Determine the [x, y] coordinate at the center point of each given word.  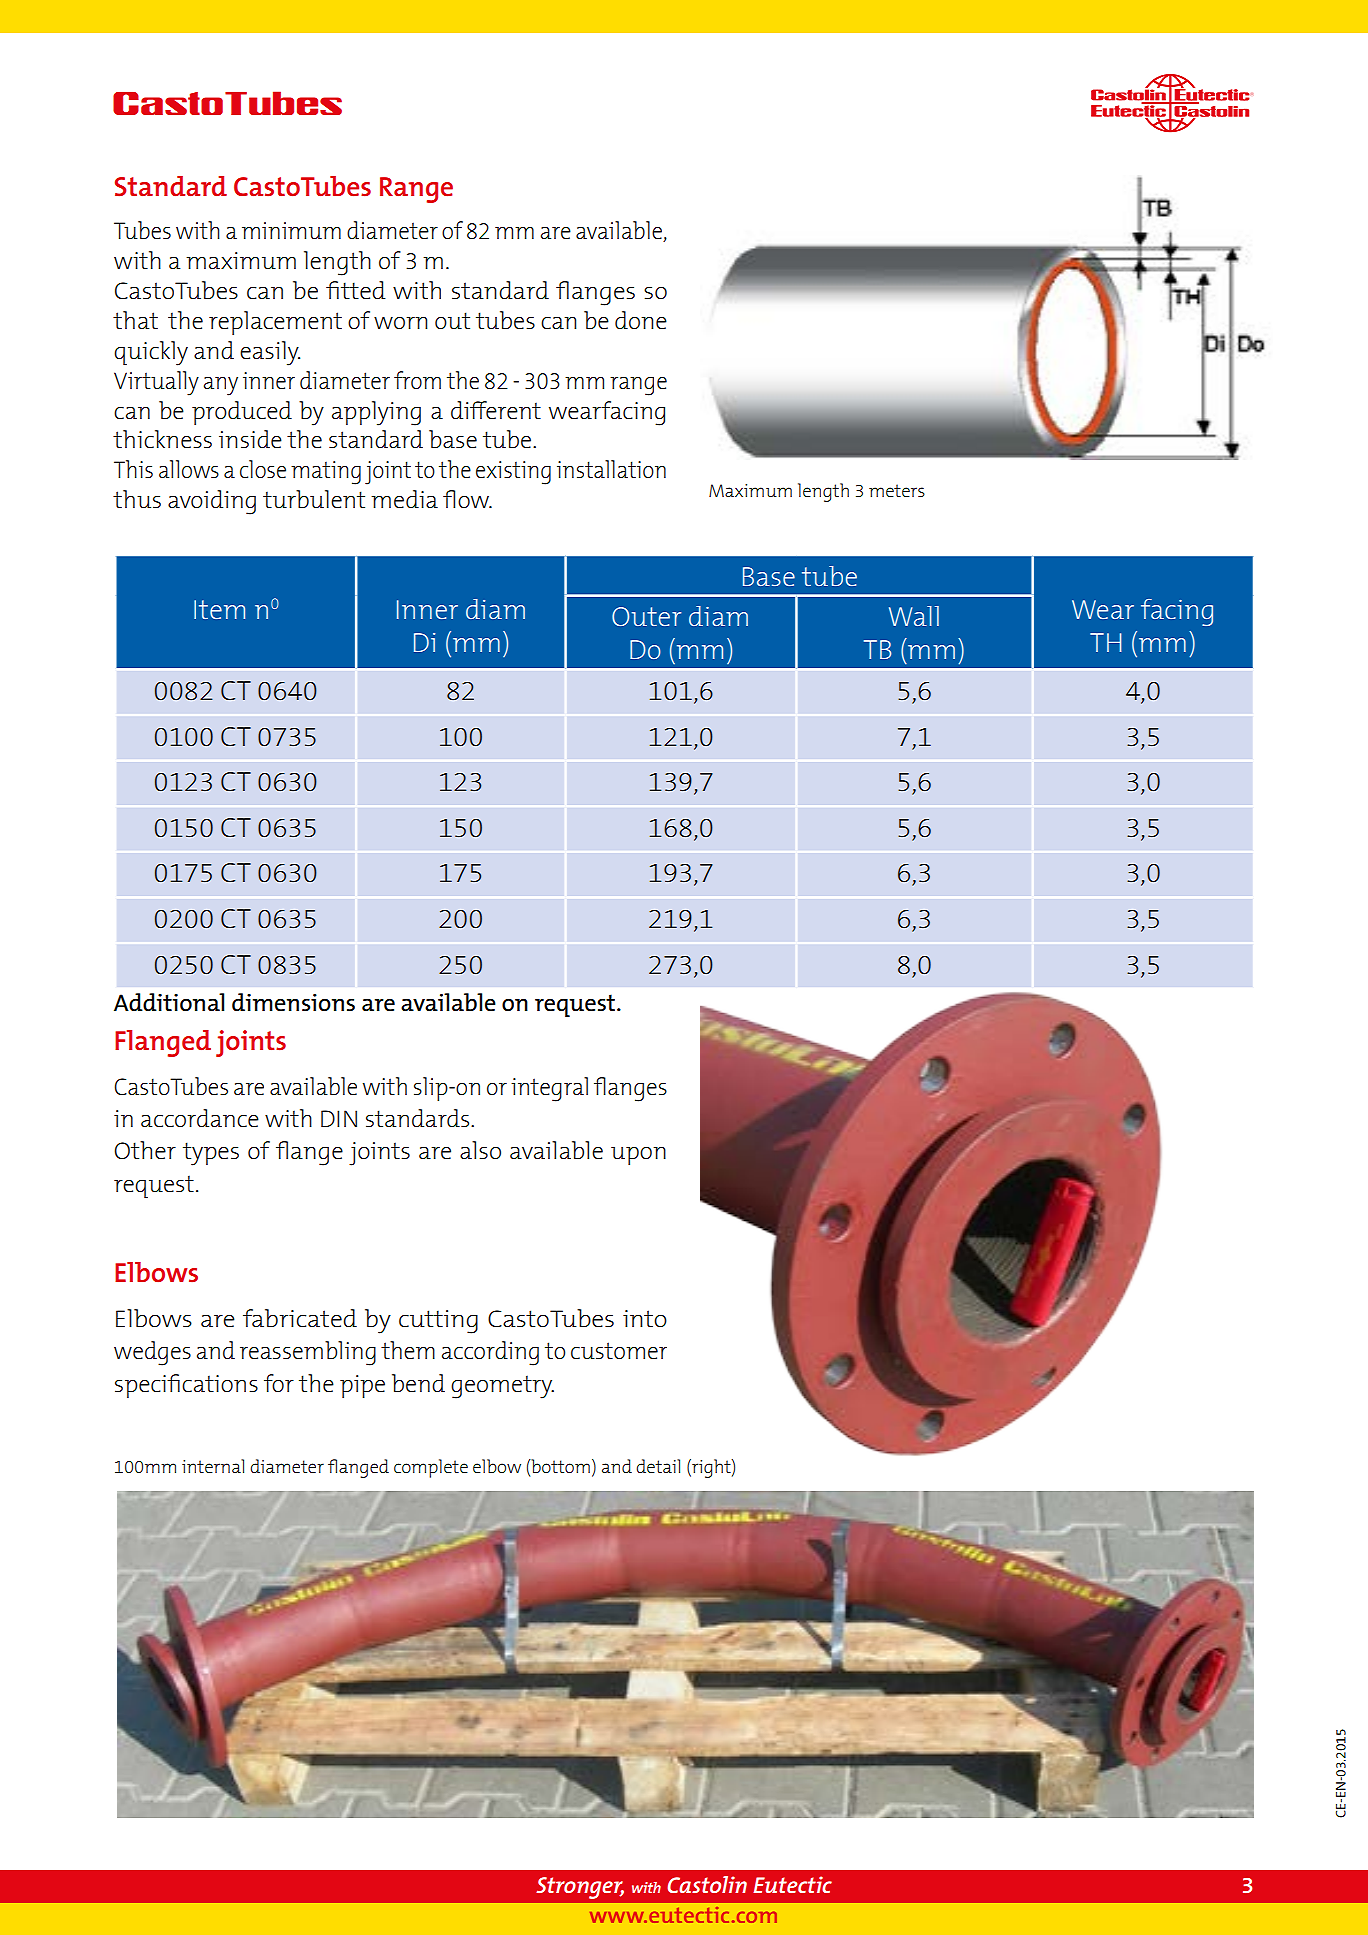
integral [549, 1089]
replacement [275, 323]
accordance [200, 1118]
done [641, 320]
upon [638, 1156]
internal [213, 1466]
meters [897, 490]
